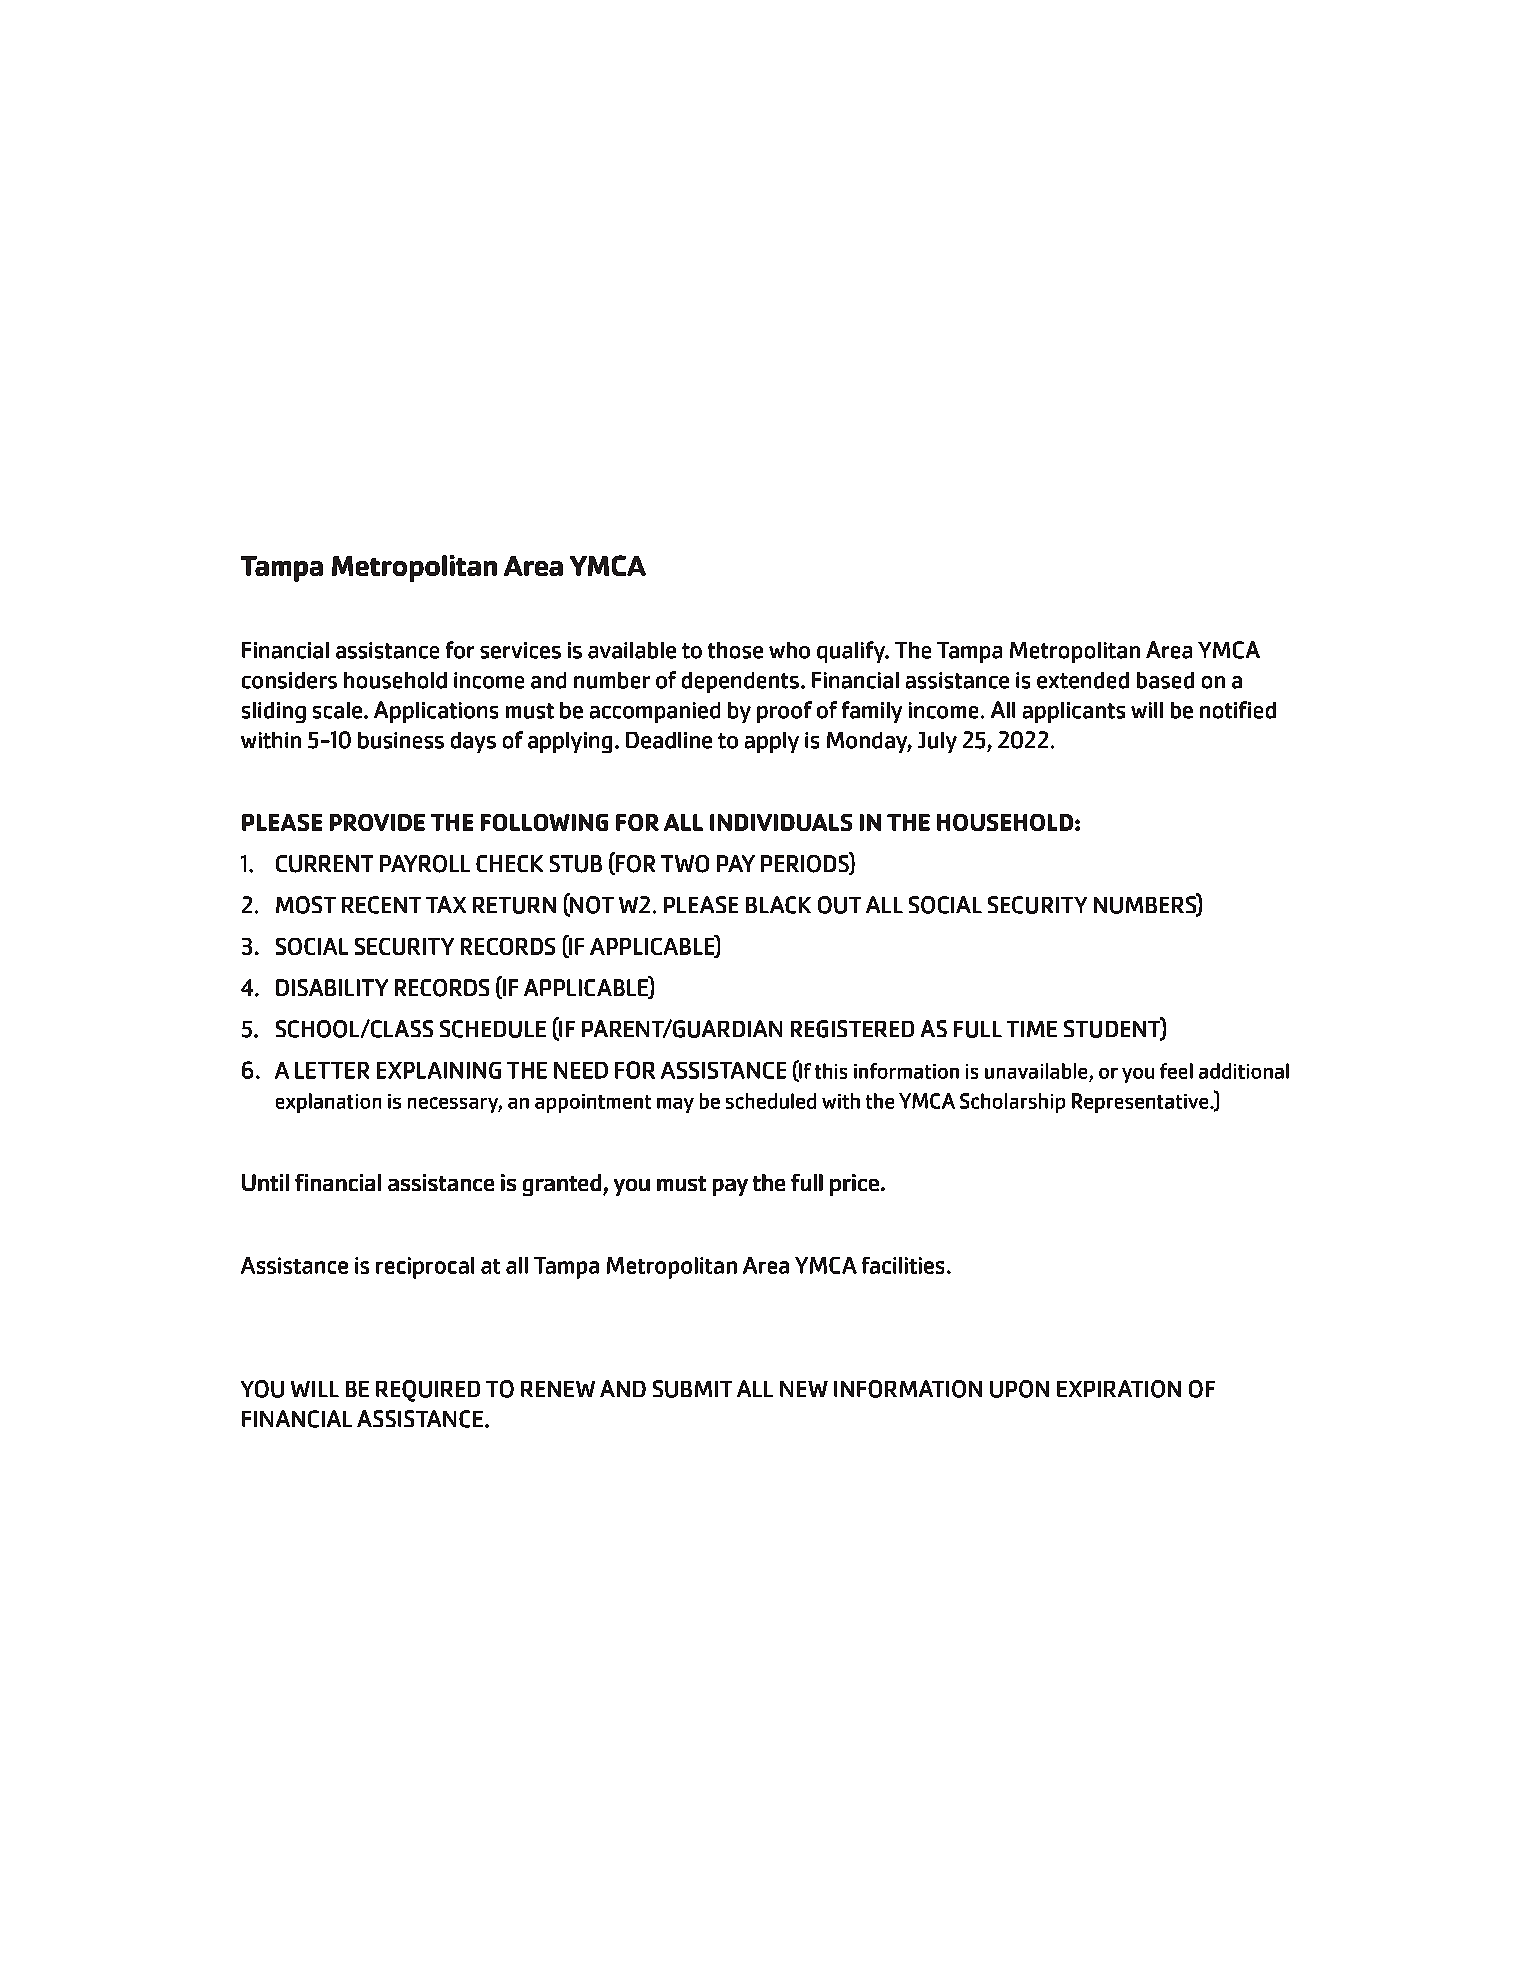 The image size is (1531, 1981). Describe the element at coordinates (1032, 1029) in the screenshot. I see `TIME` at that location.
